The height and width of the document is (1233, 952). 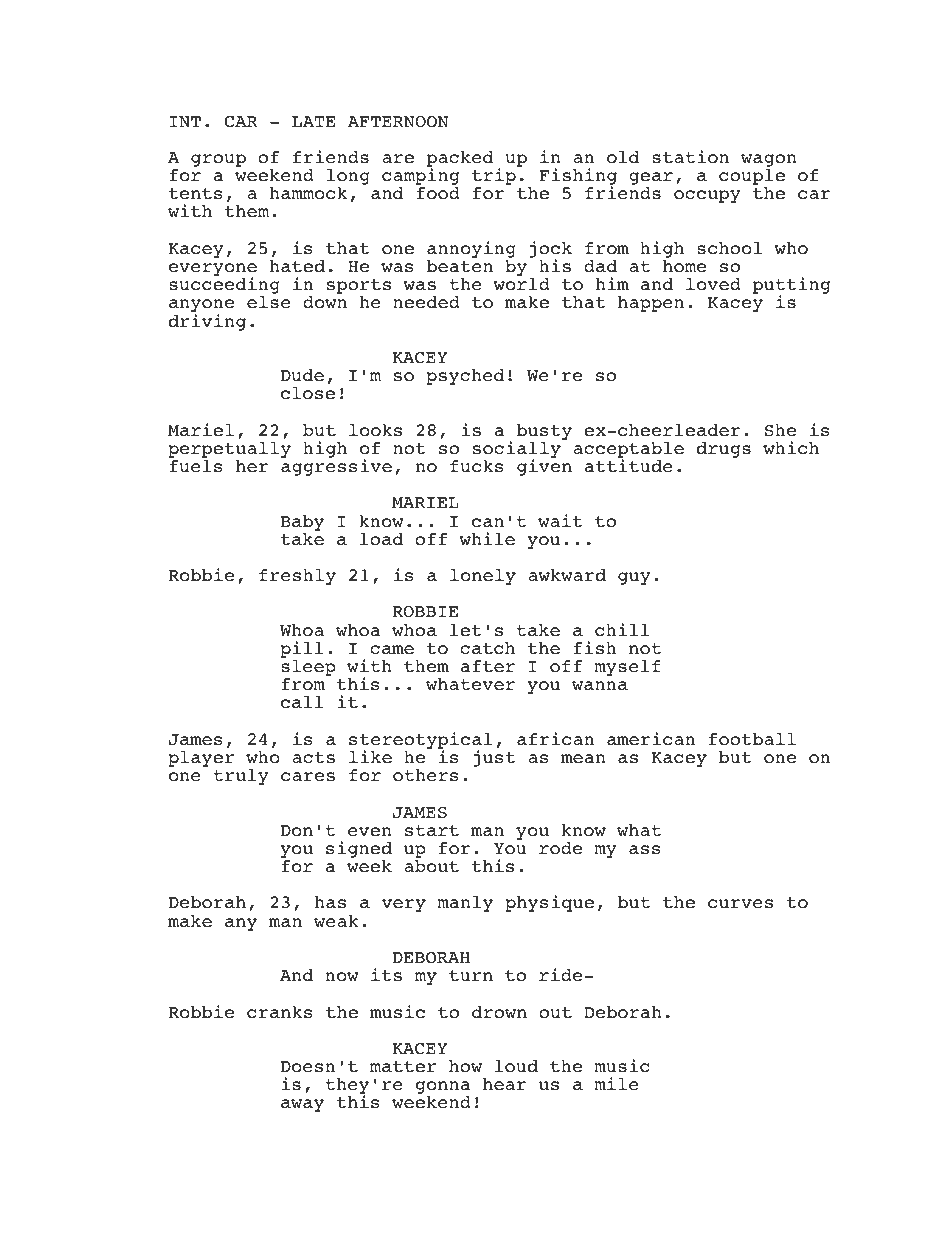 I want to click on psyched, so click(x=465, y=377).
